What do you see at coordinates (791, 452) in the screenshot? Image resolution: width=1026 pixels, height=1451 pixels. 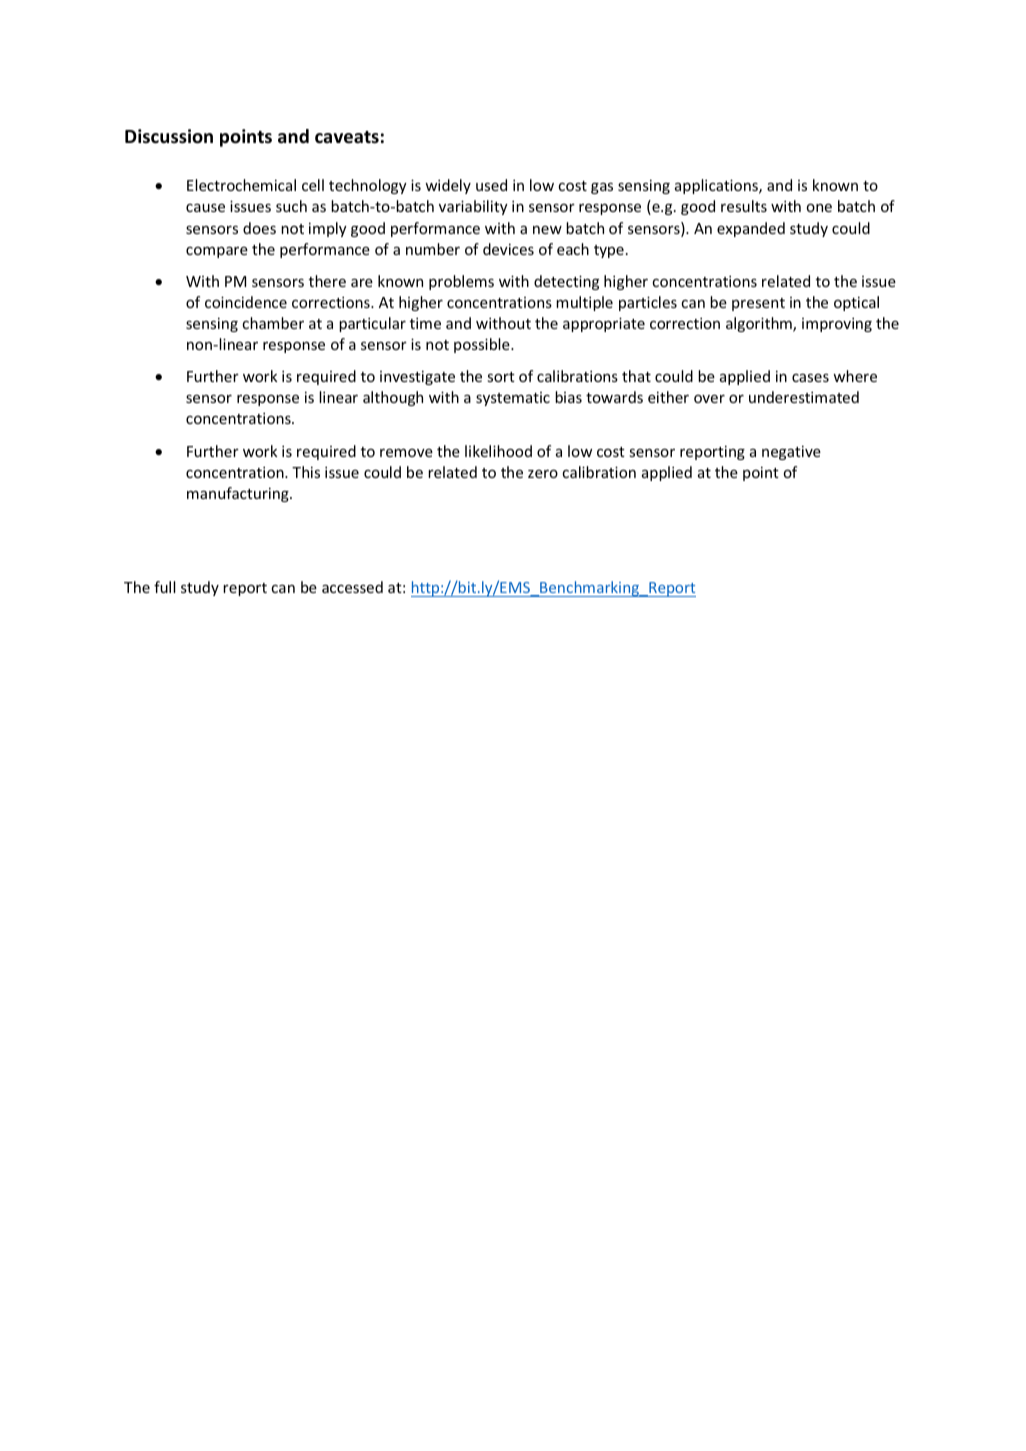 I see `negative` at bounding box center [791, 452].
